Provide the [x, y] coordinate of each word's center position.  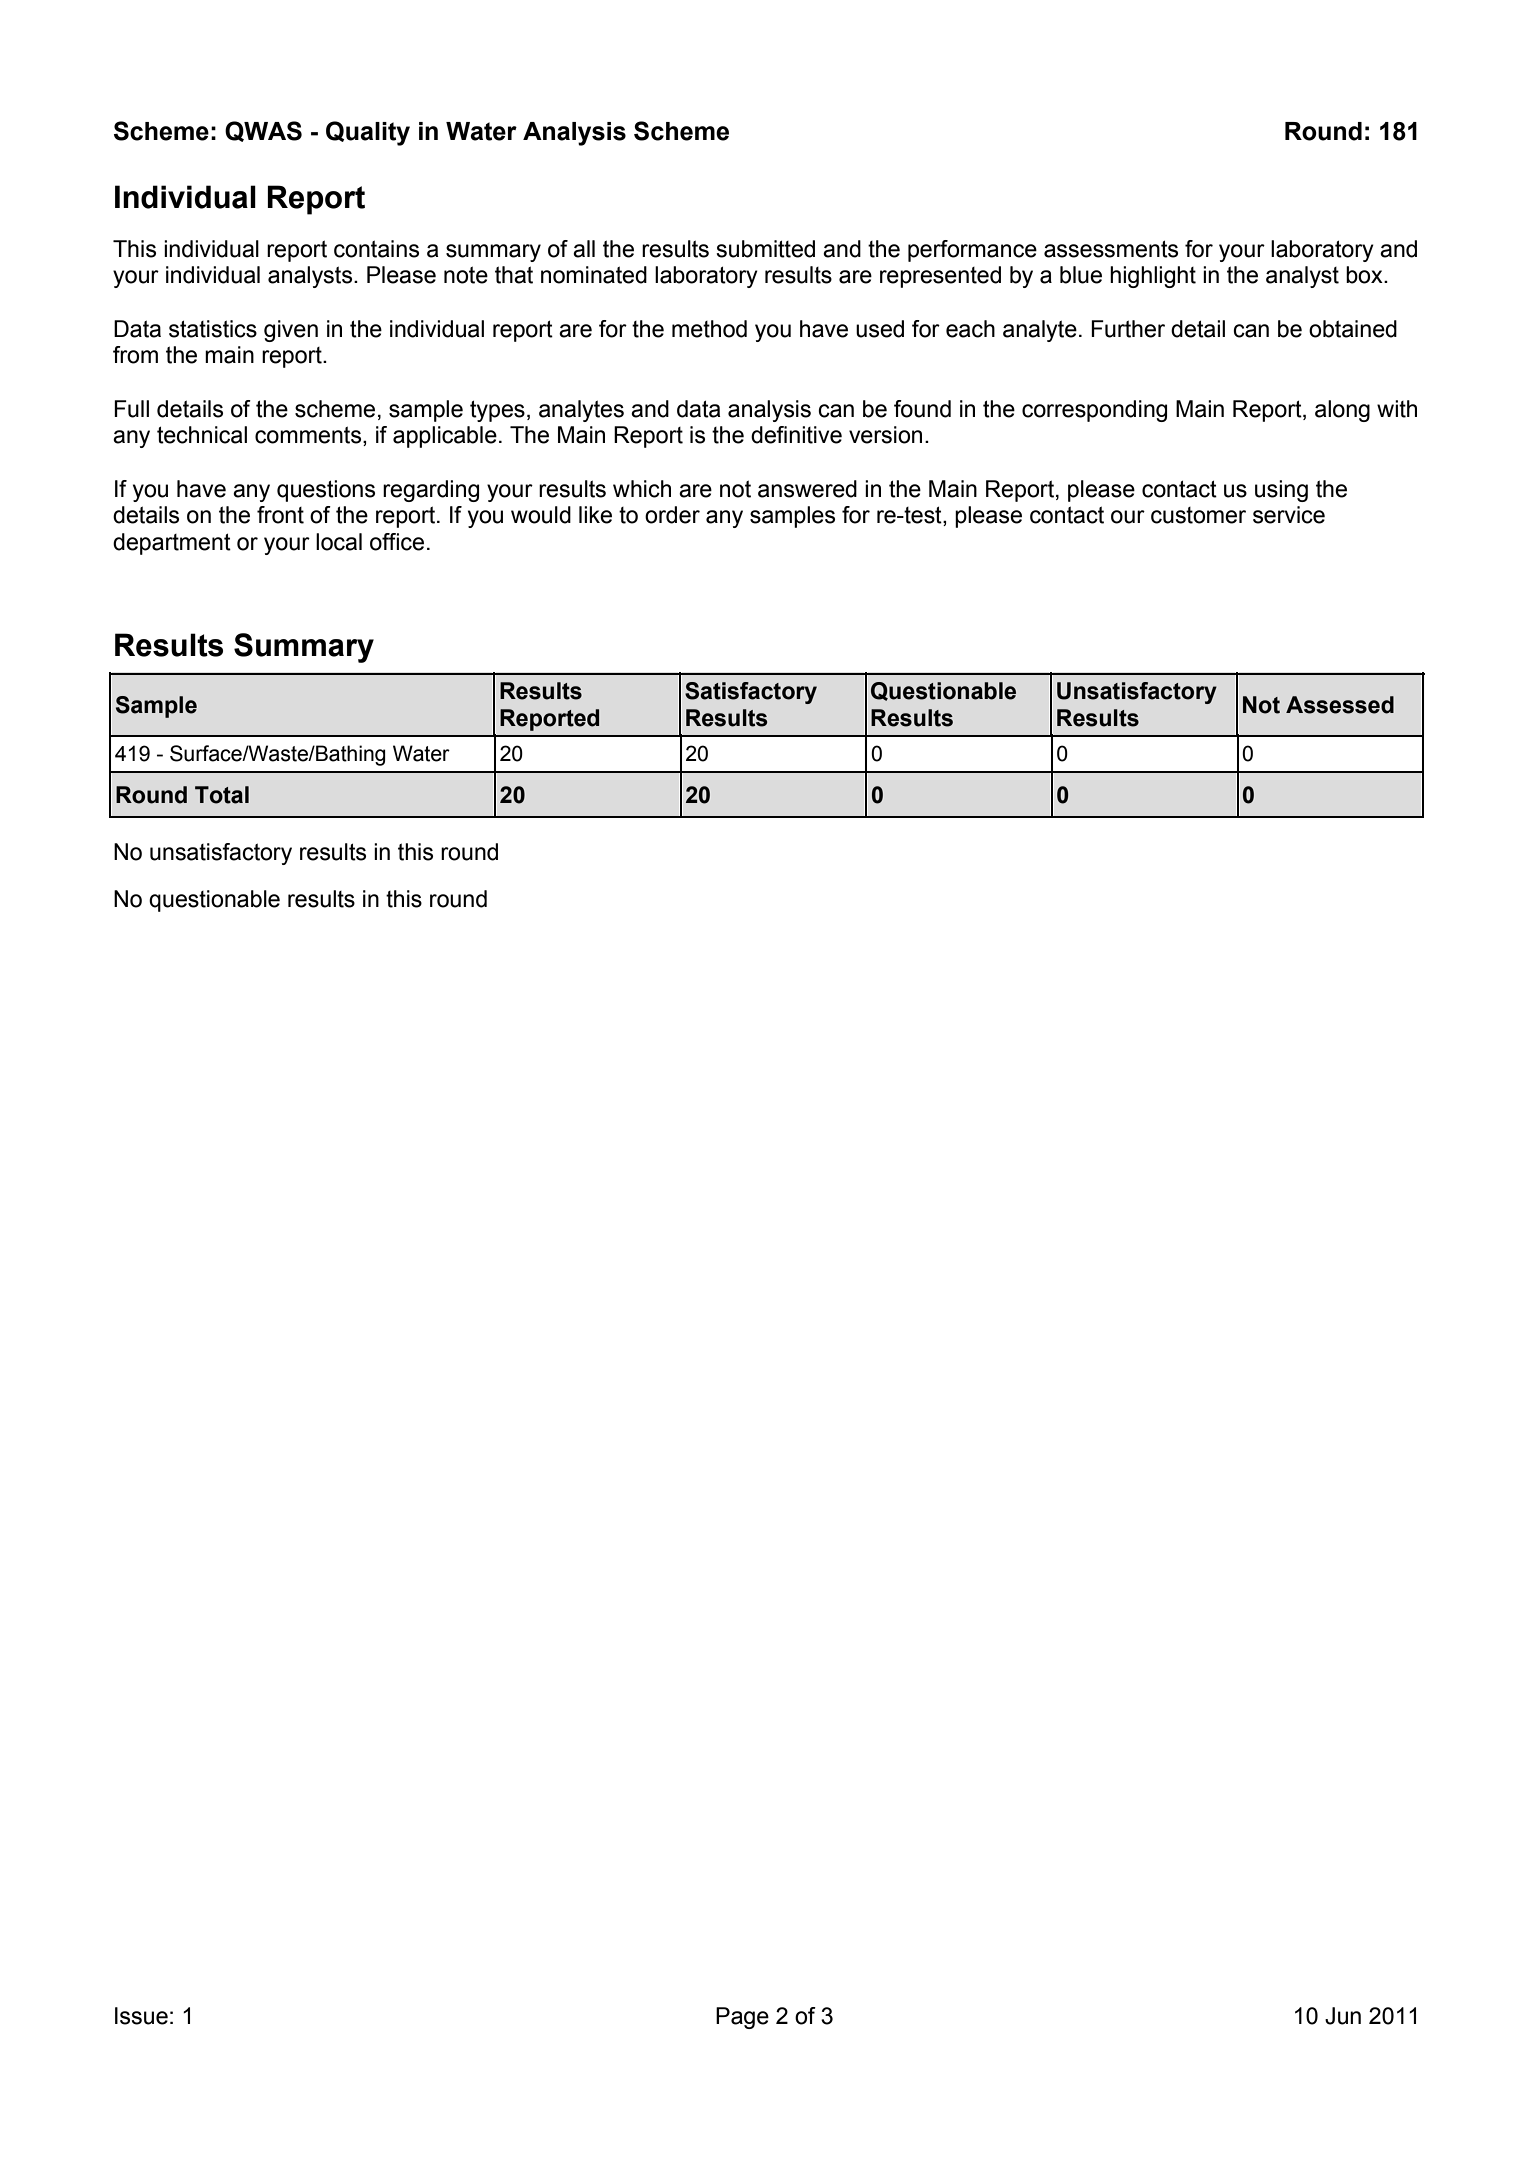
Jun [1343, 2016]
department [172, 544]
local [339, 542]
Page [742, 2018]
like [595, 515]
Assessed [1340, 705]
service [1289, 515]
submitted [765, 249]
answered [807, 489]
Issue [141, 2016]
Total [222, 795]
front [280, 515]
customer [1198, 515]
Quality [368, 133]
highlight [1153, 277]
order [672, 515]
